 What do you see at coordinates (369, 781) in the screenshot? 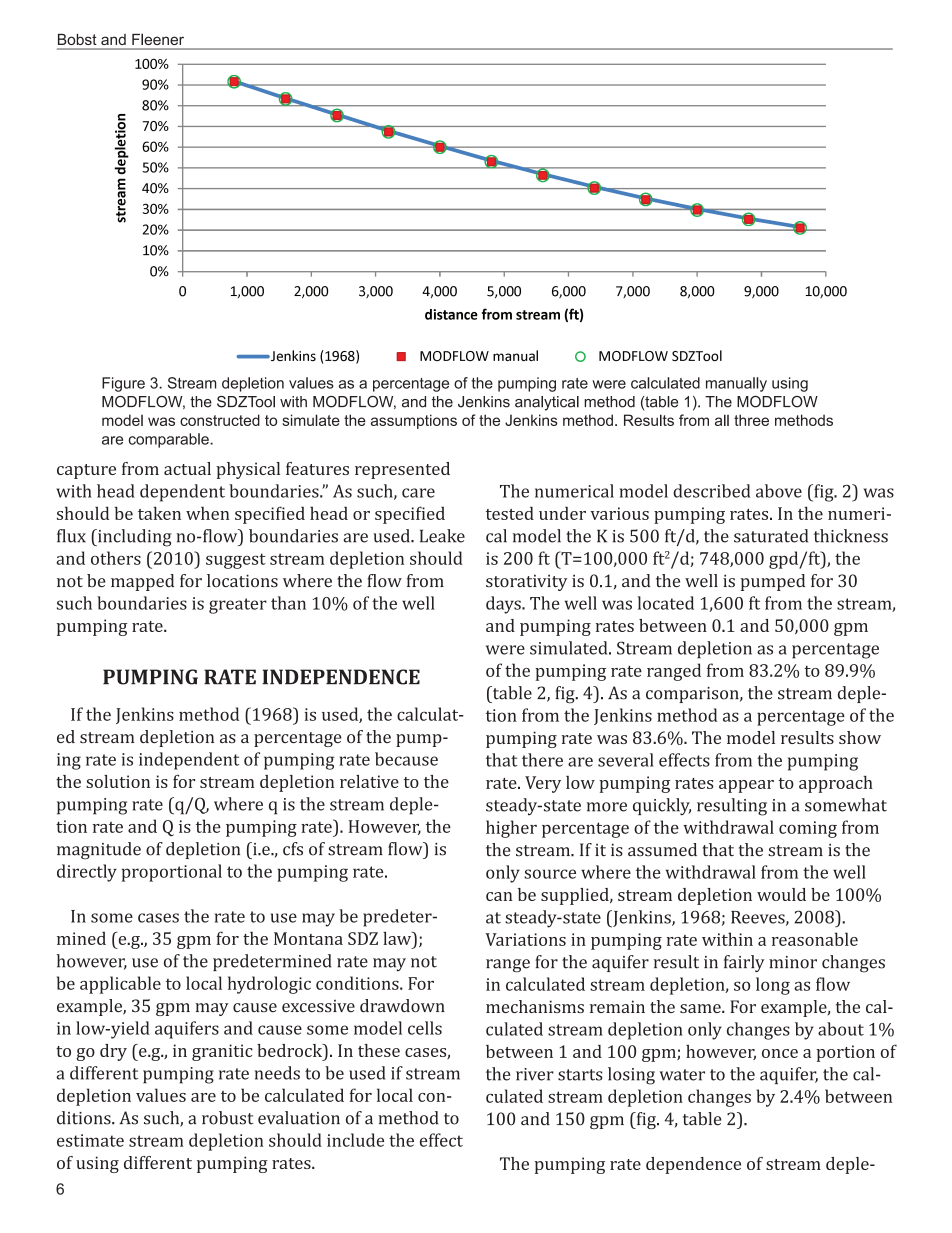
I see `relative` at bounding box center [369, 781].
